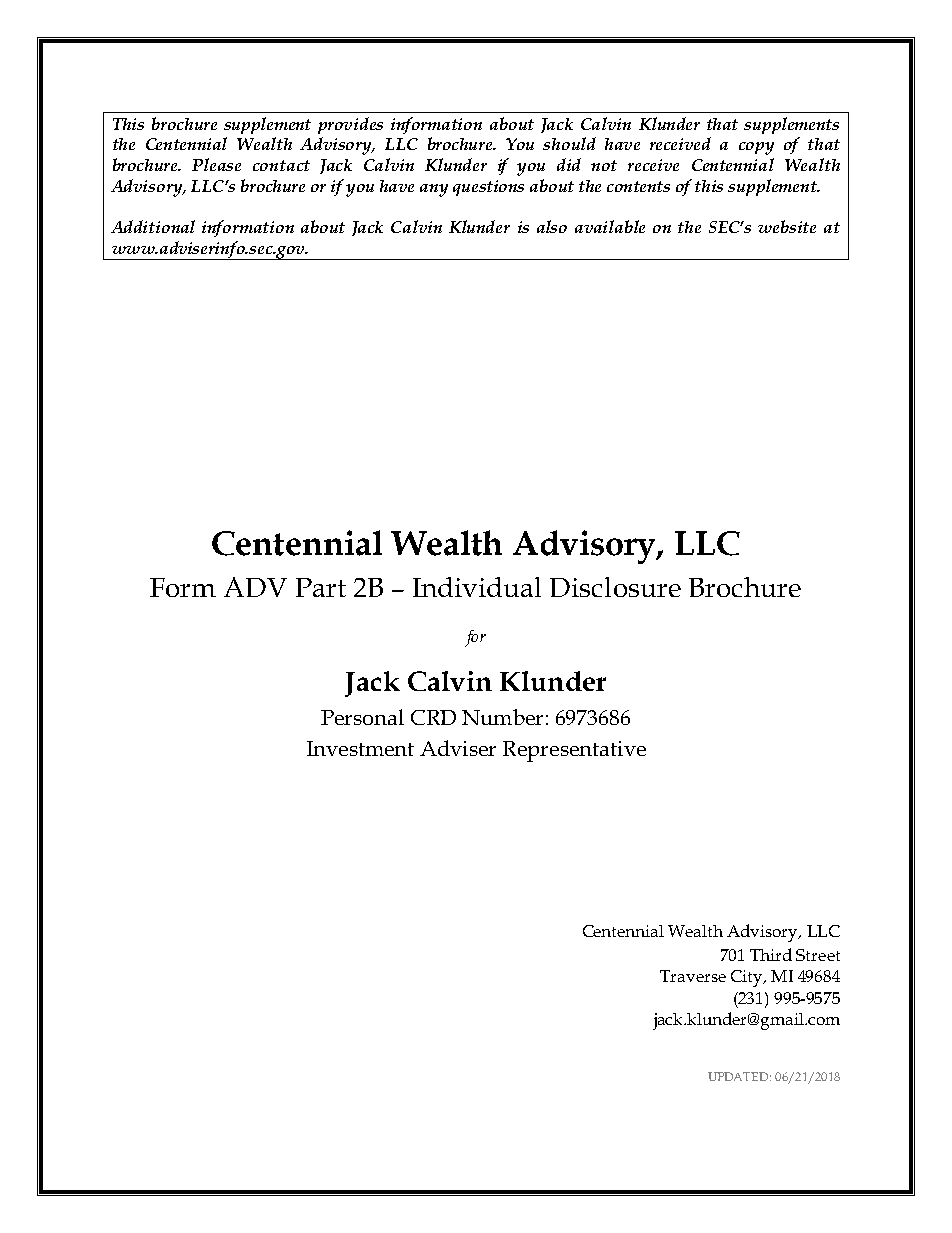 This screenshot has width=952, height=1233. What do you see at coordinates (693, 976) in the screenshot?
I see `Traverse` at bounding box center [693, 976].
